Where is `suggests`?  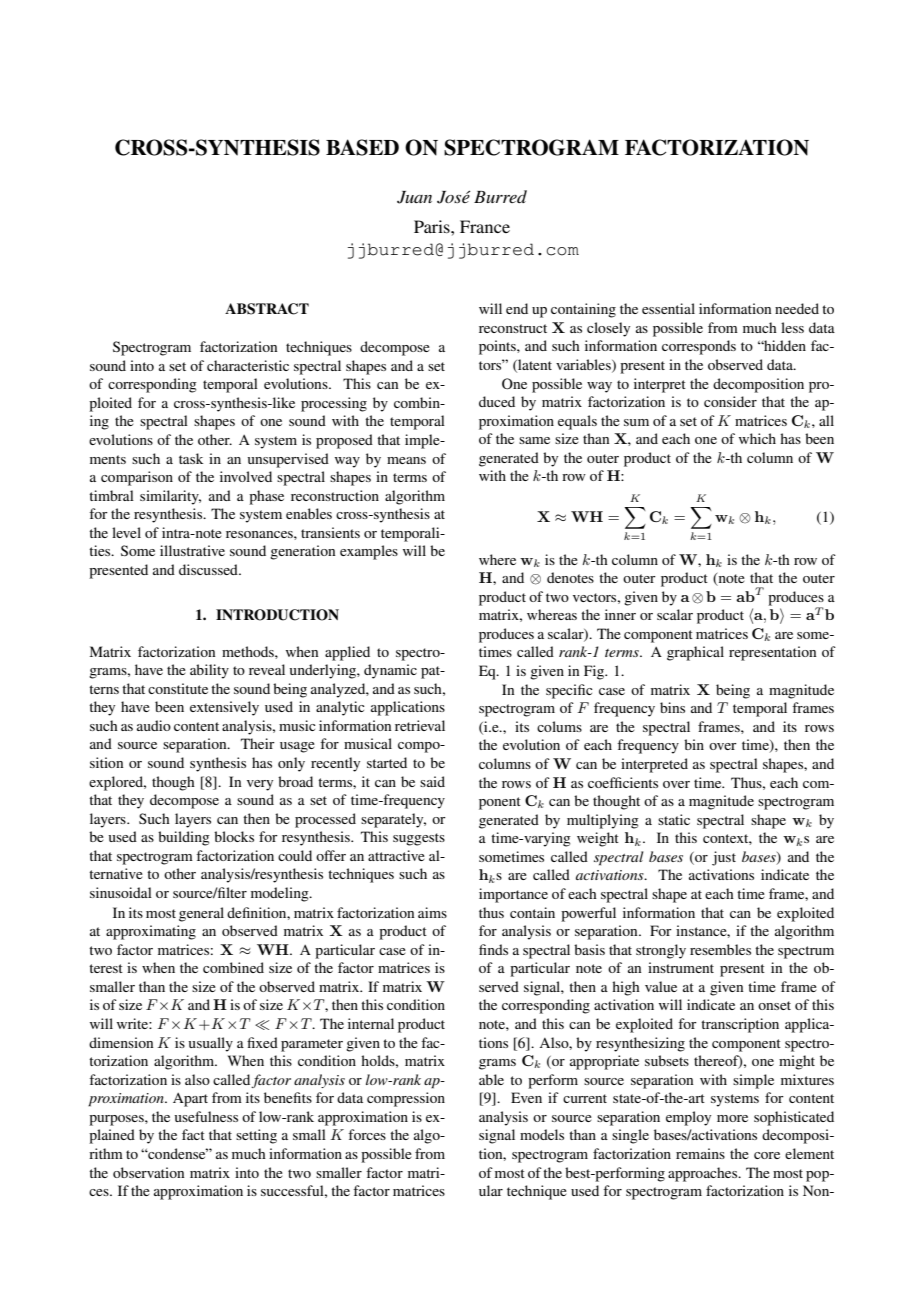 suggests is located at coordinates (419, 839).
